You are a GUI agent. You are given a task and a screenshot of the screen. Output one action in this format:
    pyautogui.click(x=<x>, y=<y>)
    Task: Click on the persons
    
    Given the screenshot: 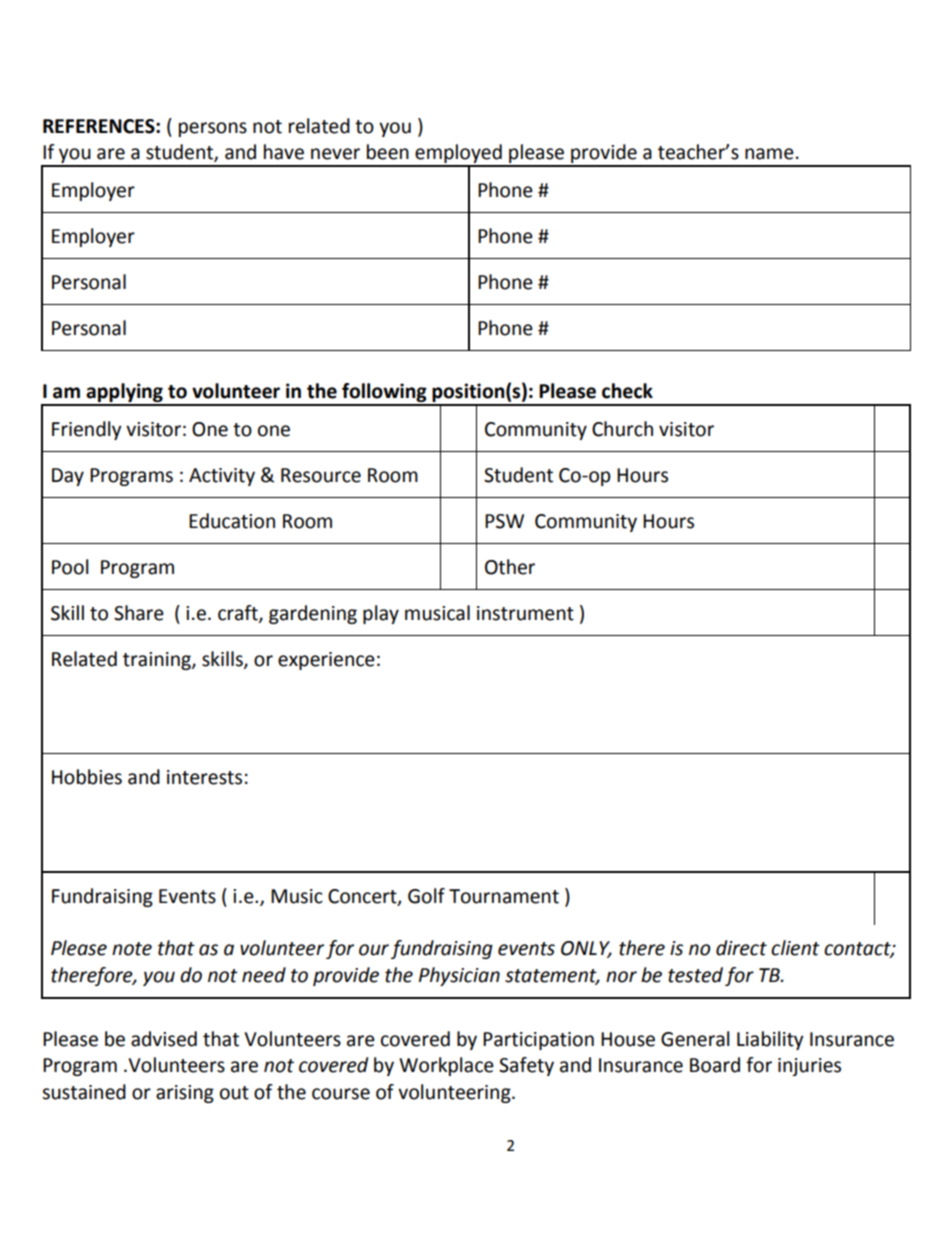 What is the action you would take?
    pyautogui.click(x=213, y=129)
